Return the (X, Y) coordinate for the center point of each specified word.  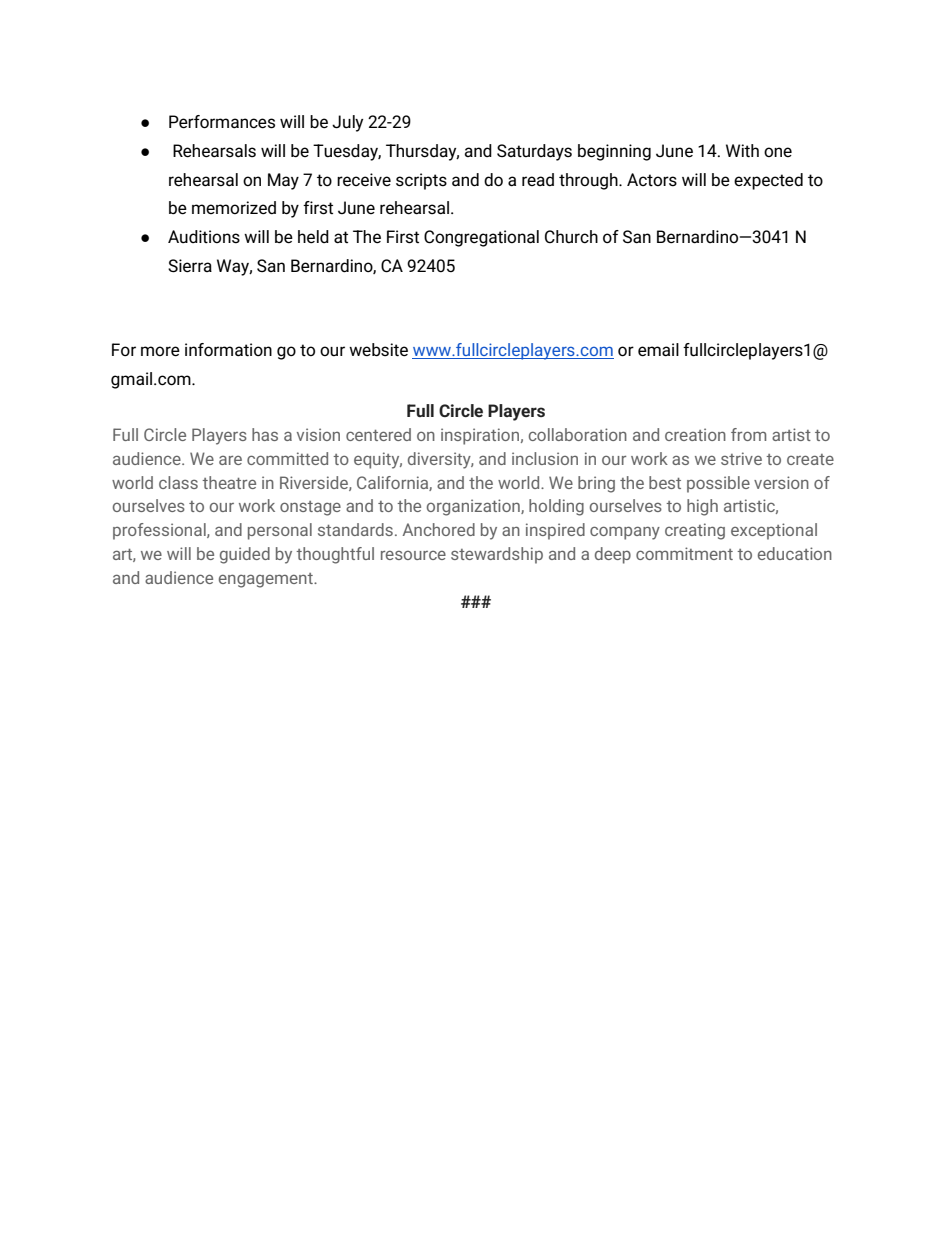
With (742, 151)
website (378, 350)
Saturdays (534, 152)
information (228, 350)
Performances (222, 122)
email (658, 350)
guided (245, 555)
